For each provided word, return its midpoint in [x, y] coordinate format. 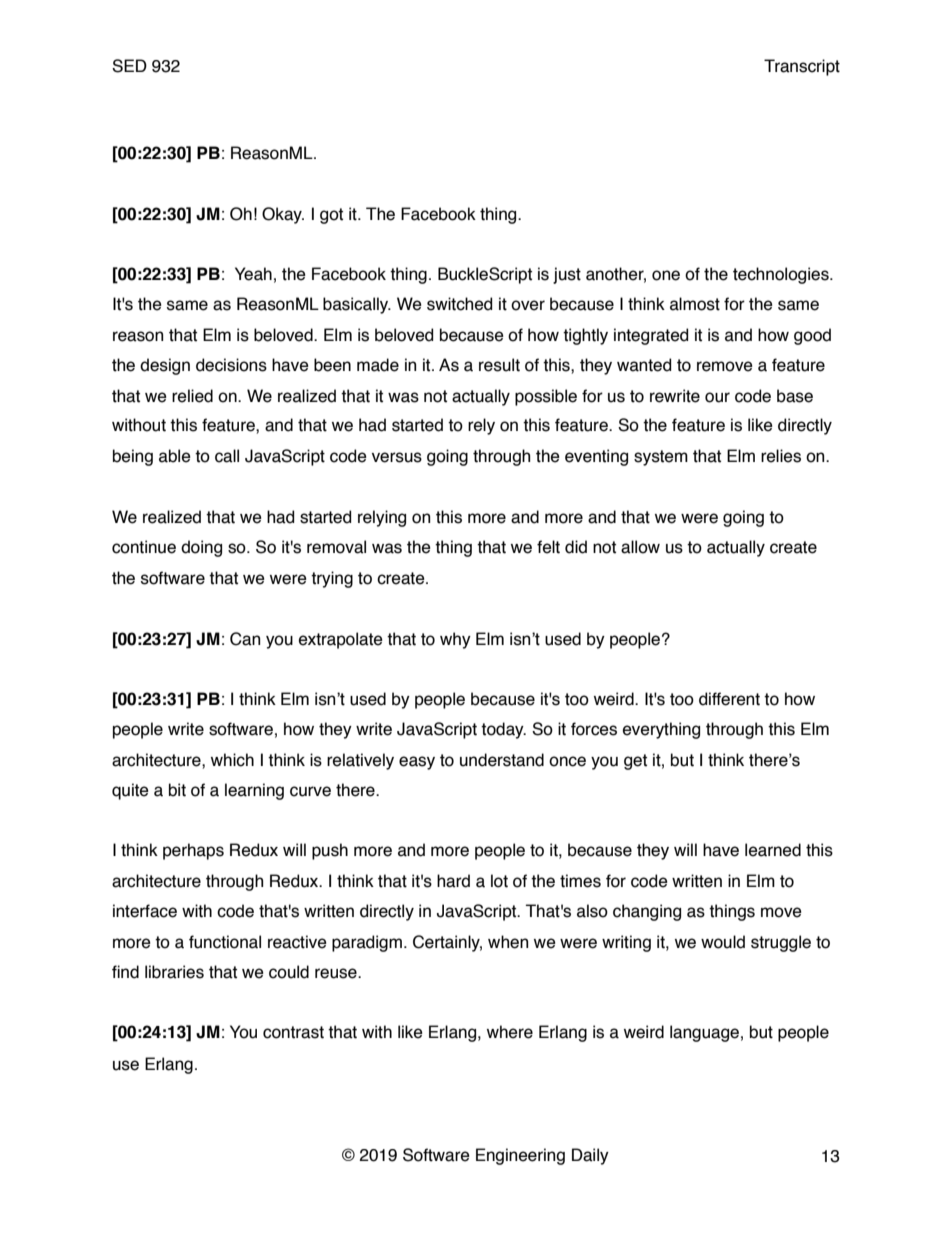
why [455, 640]
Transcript [802, 67]
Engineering [520, 1156]
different [729, 699]
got [331, 216]
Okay [283, 215]
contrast [293, 1032]
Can [245, 639]
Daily [590, 1156]
